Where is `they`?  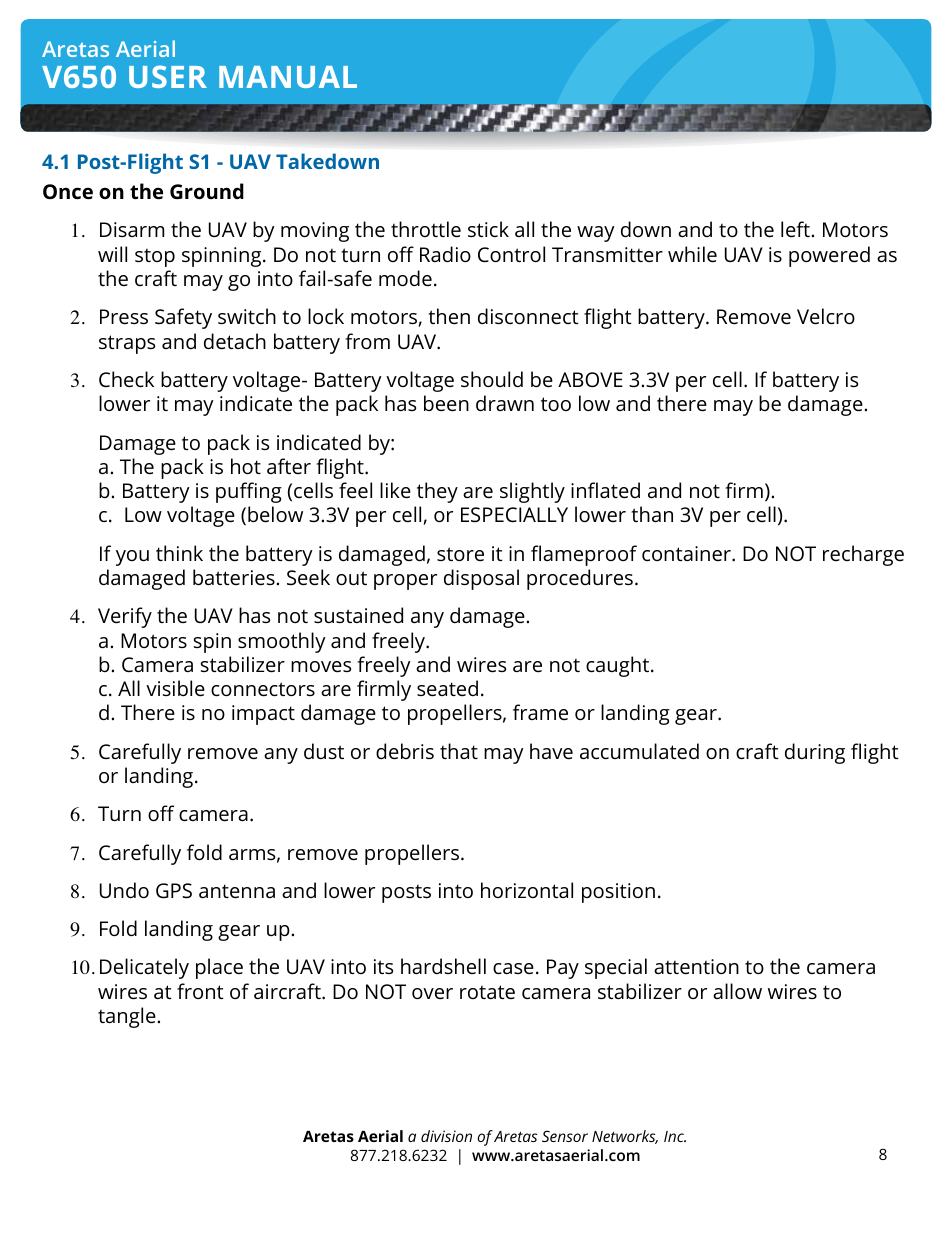 they is located at coordinates (437, 492).
